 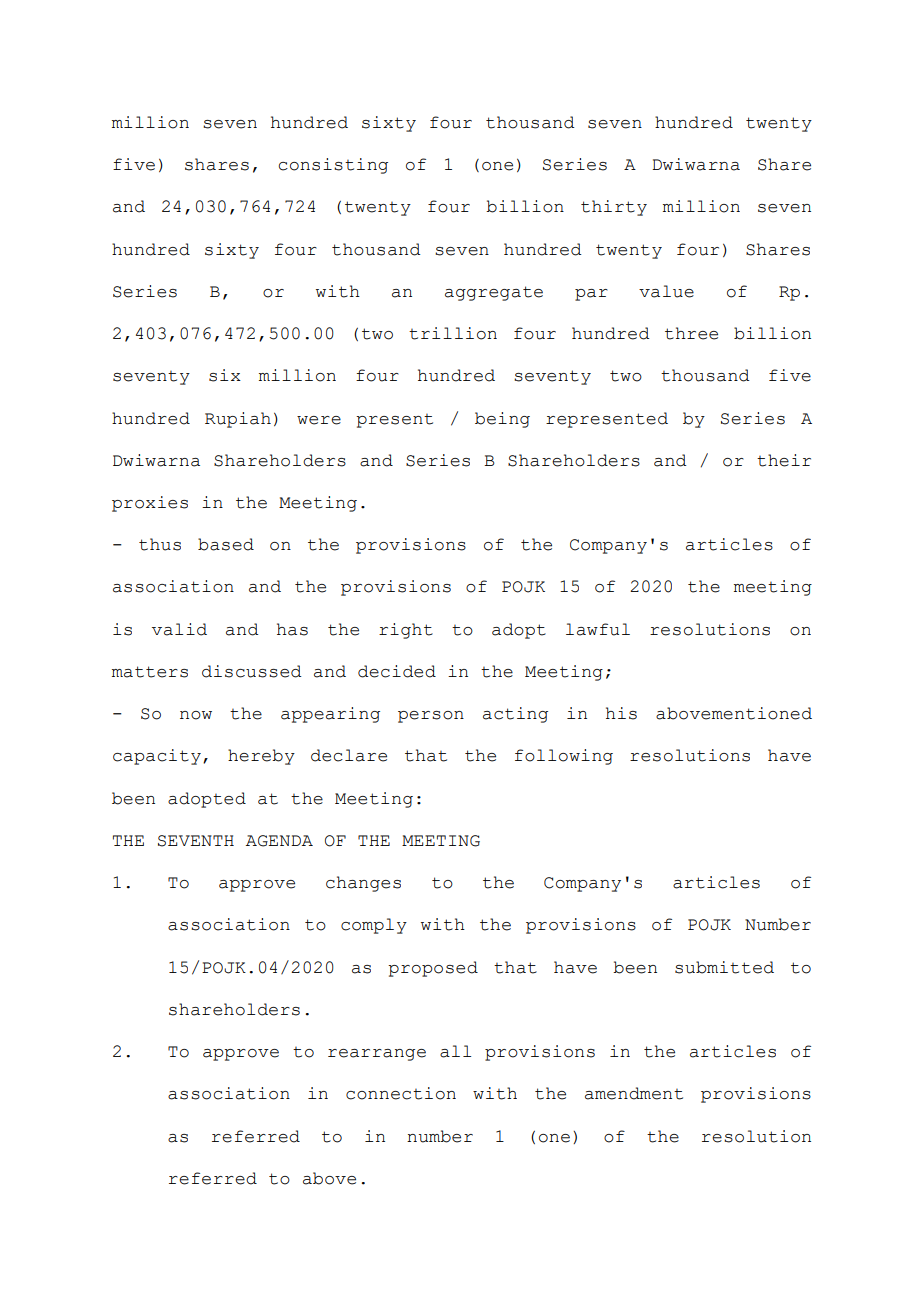 I want to click on rearrange, so click(x=377, y=1055).
